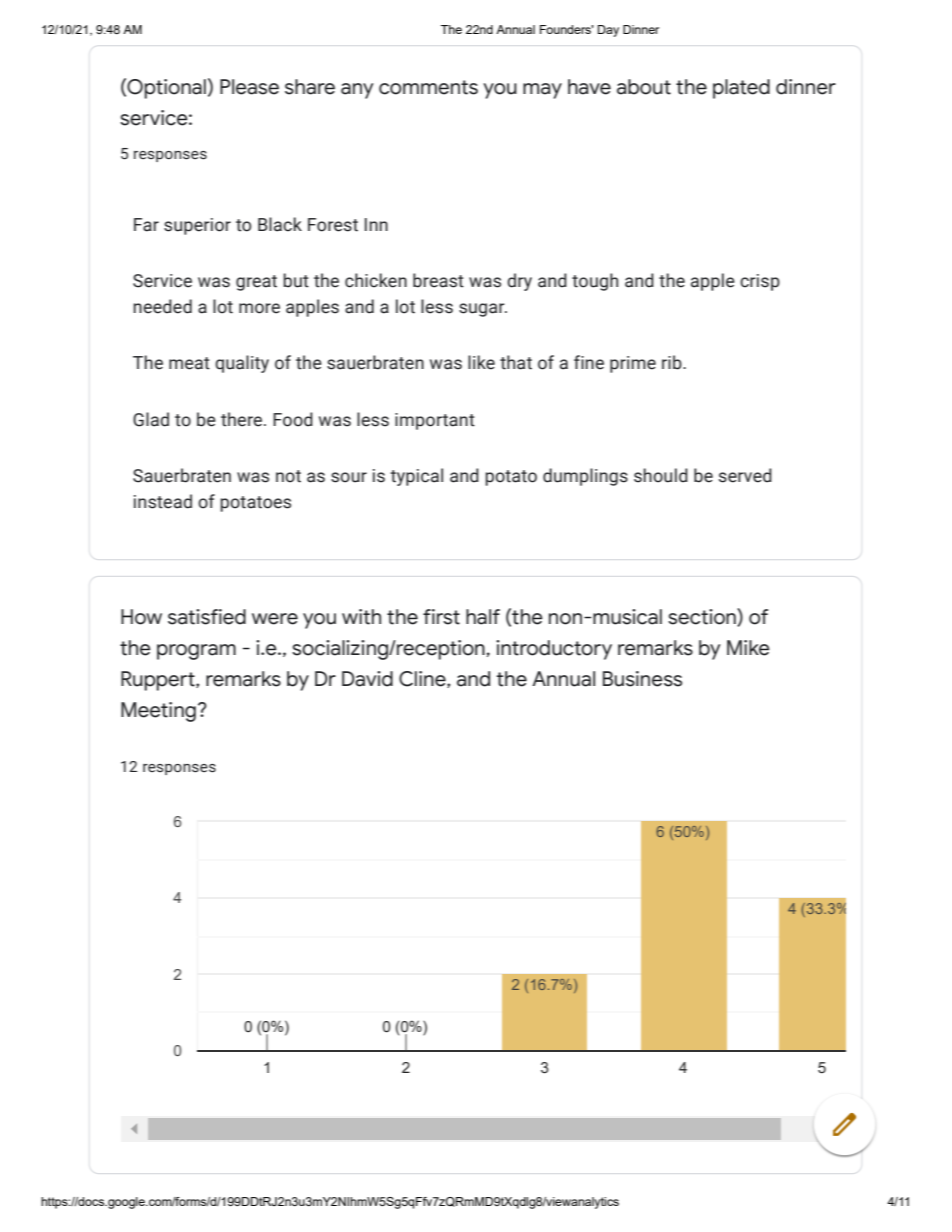  I want to click on Ruppert, so click(159, 681).
